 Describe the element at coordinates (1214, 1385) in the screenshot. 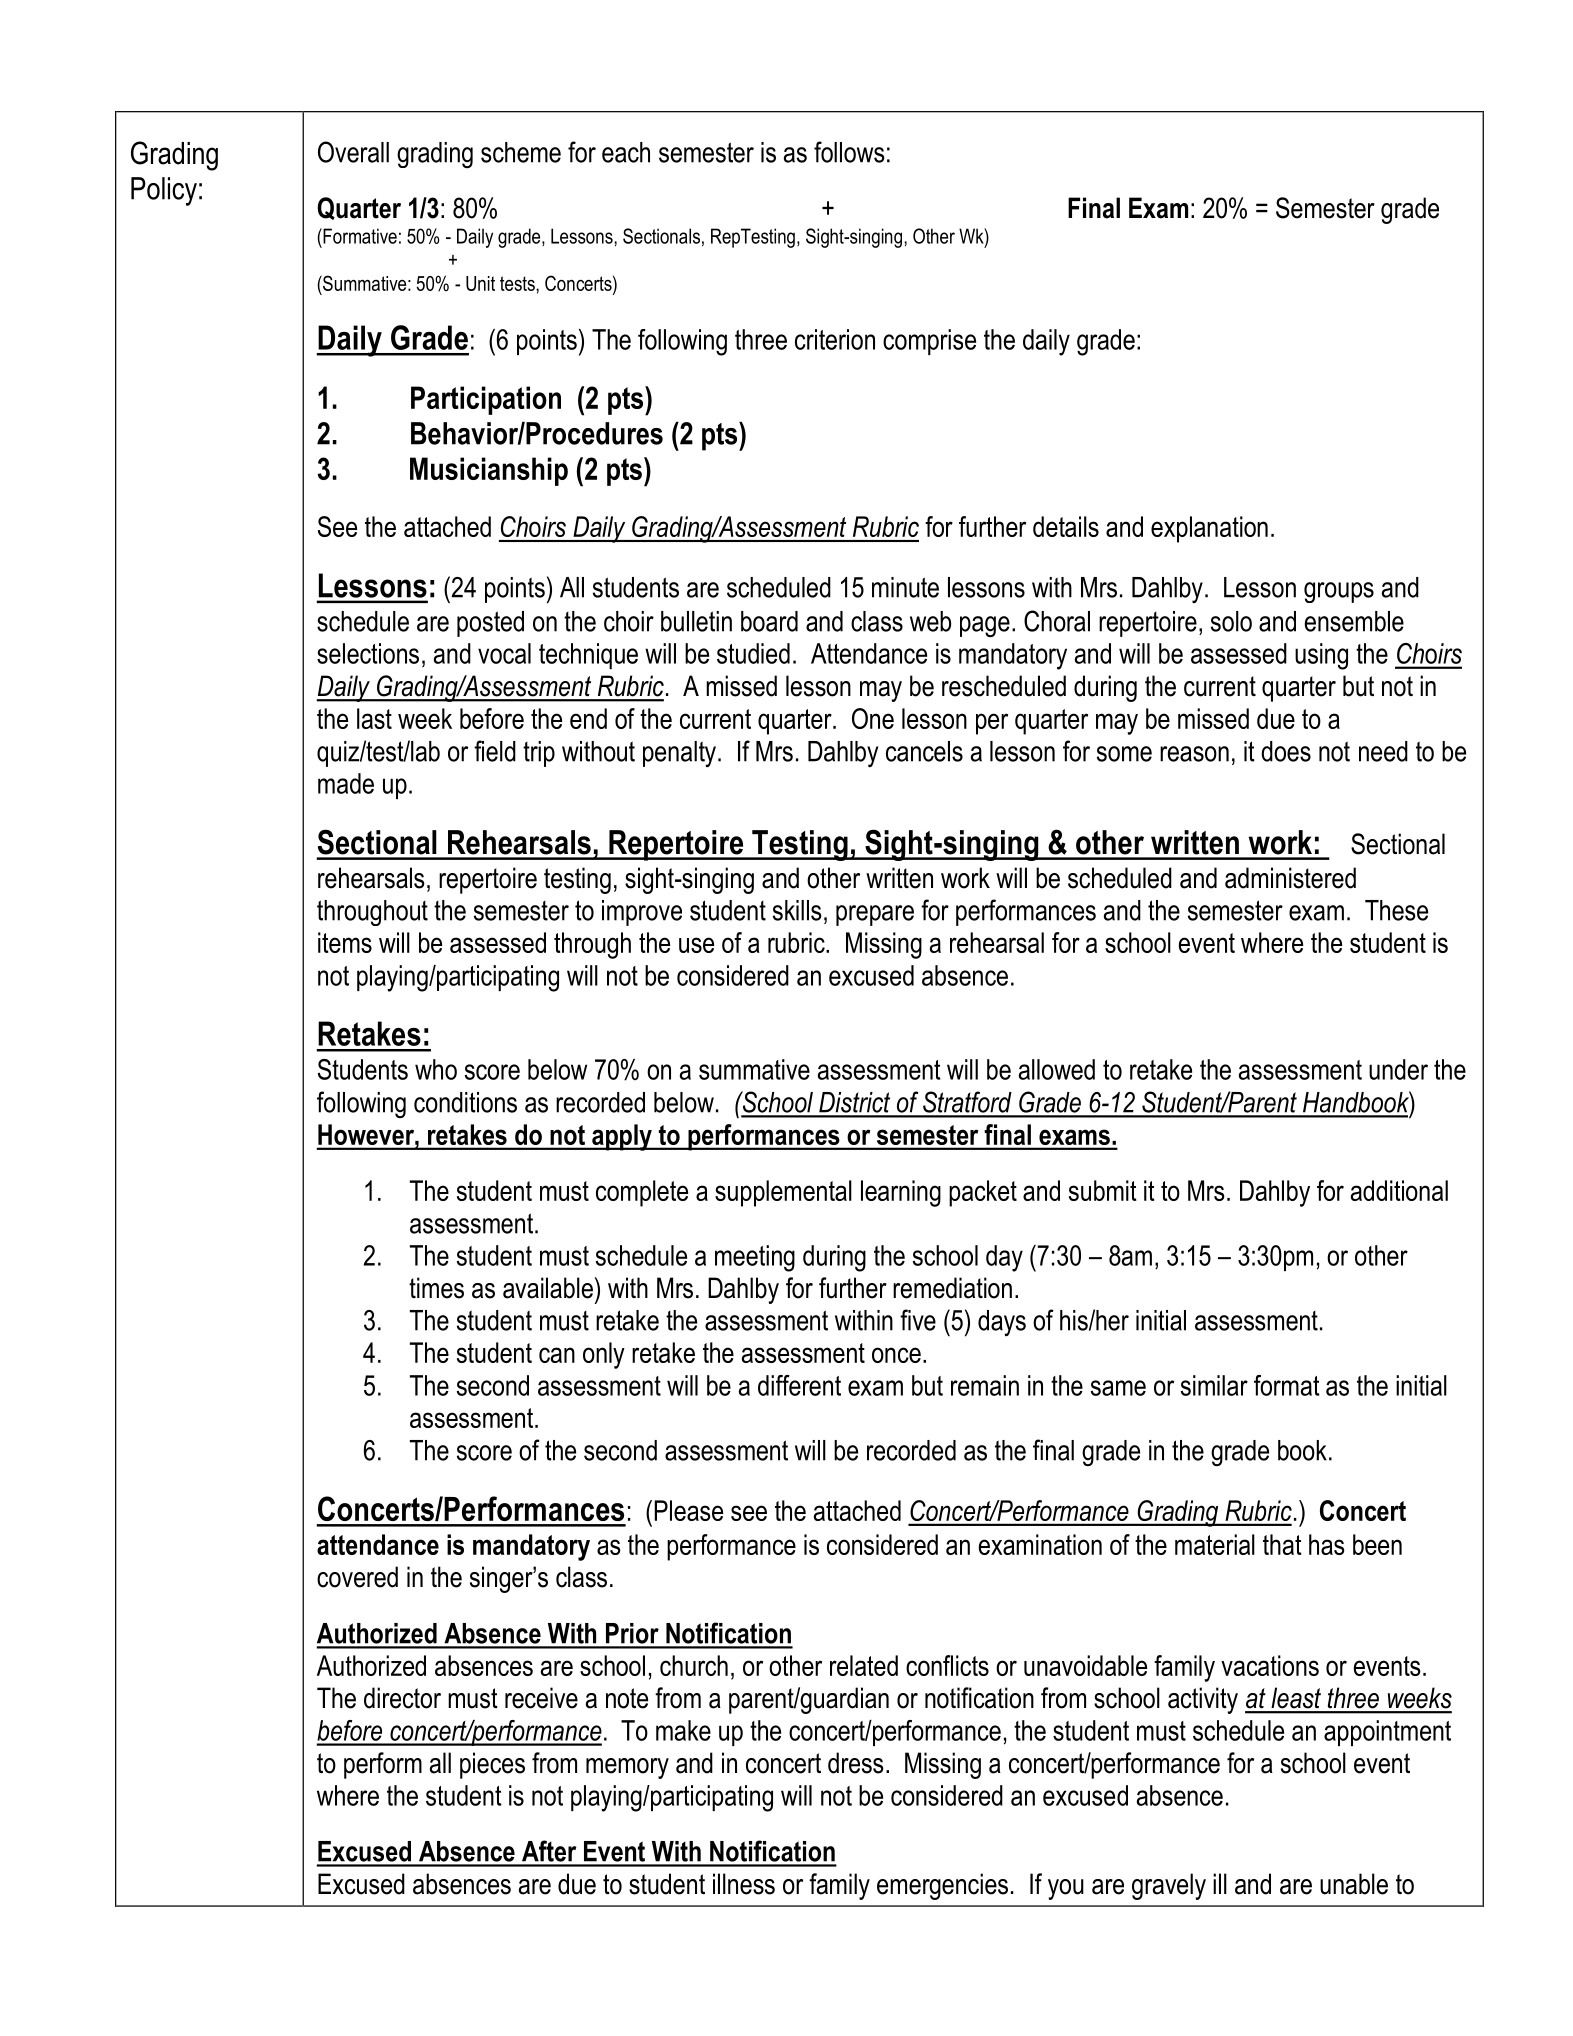

I see `similar` at that location.
